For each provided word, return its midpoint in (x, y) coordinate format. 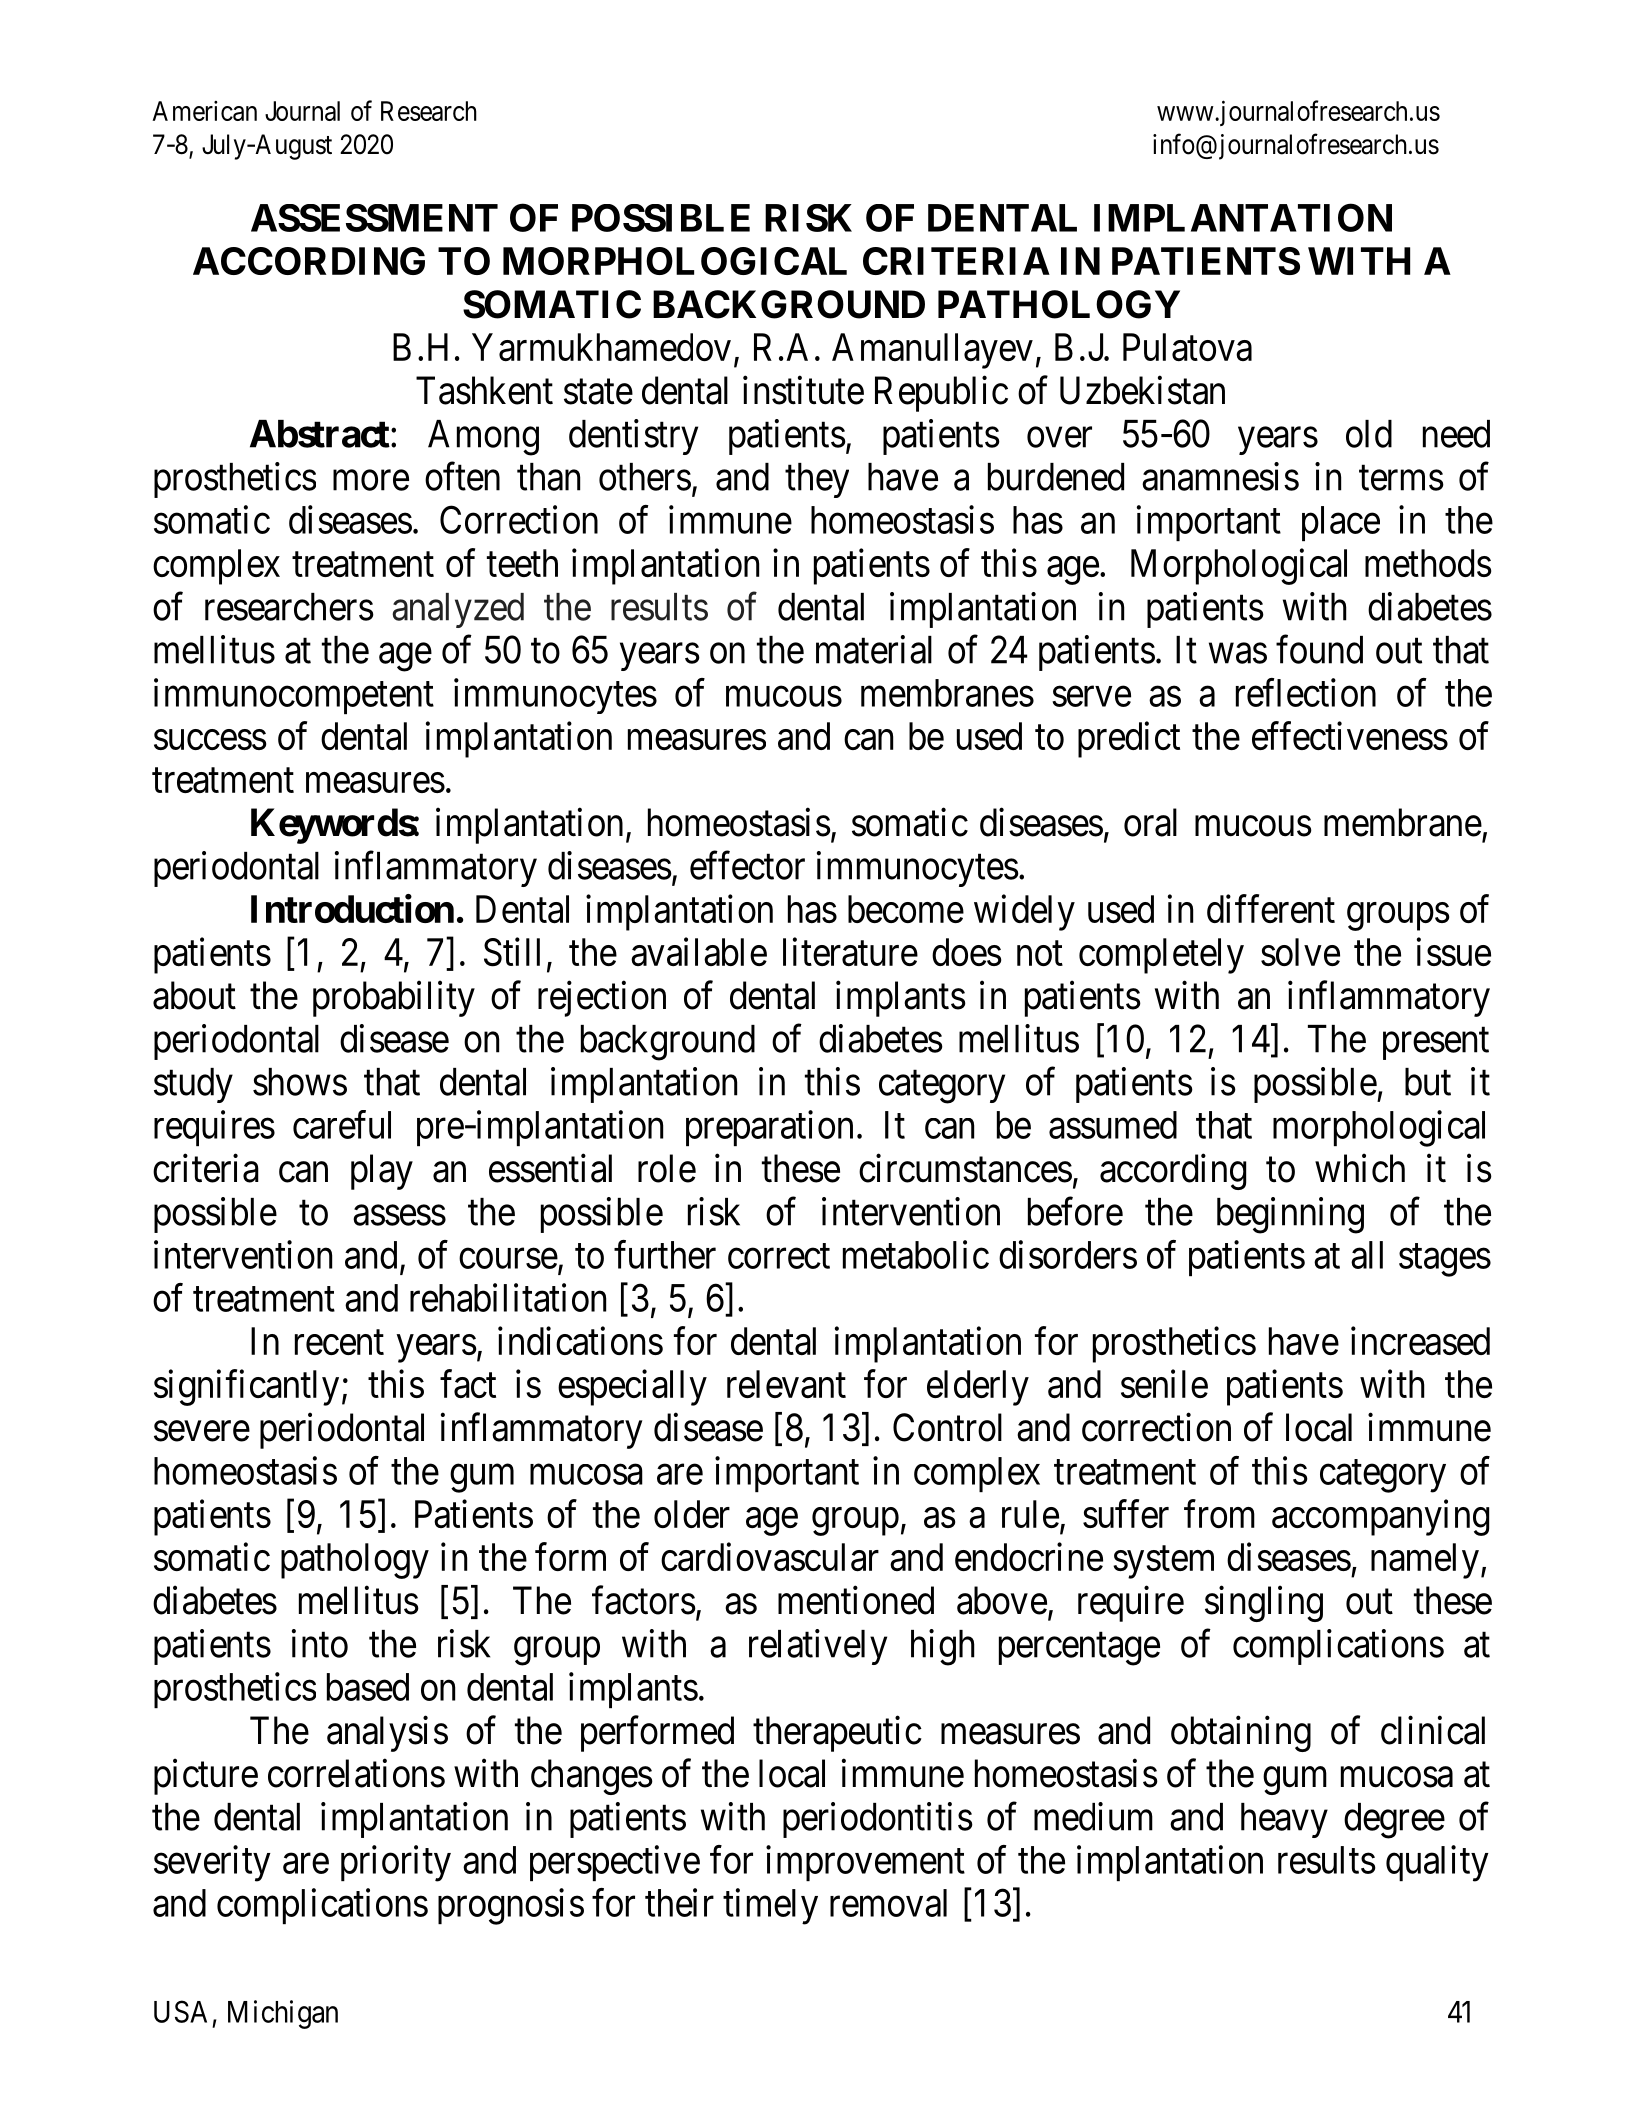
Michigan (283, 2014)
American (204, 111)
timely (770, 1906)
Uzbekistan (1142, 390)
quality (1437, 1863)
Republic (941, 394)
